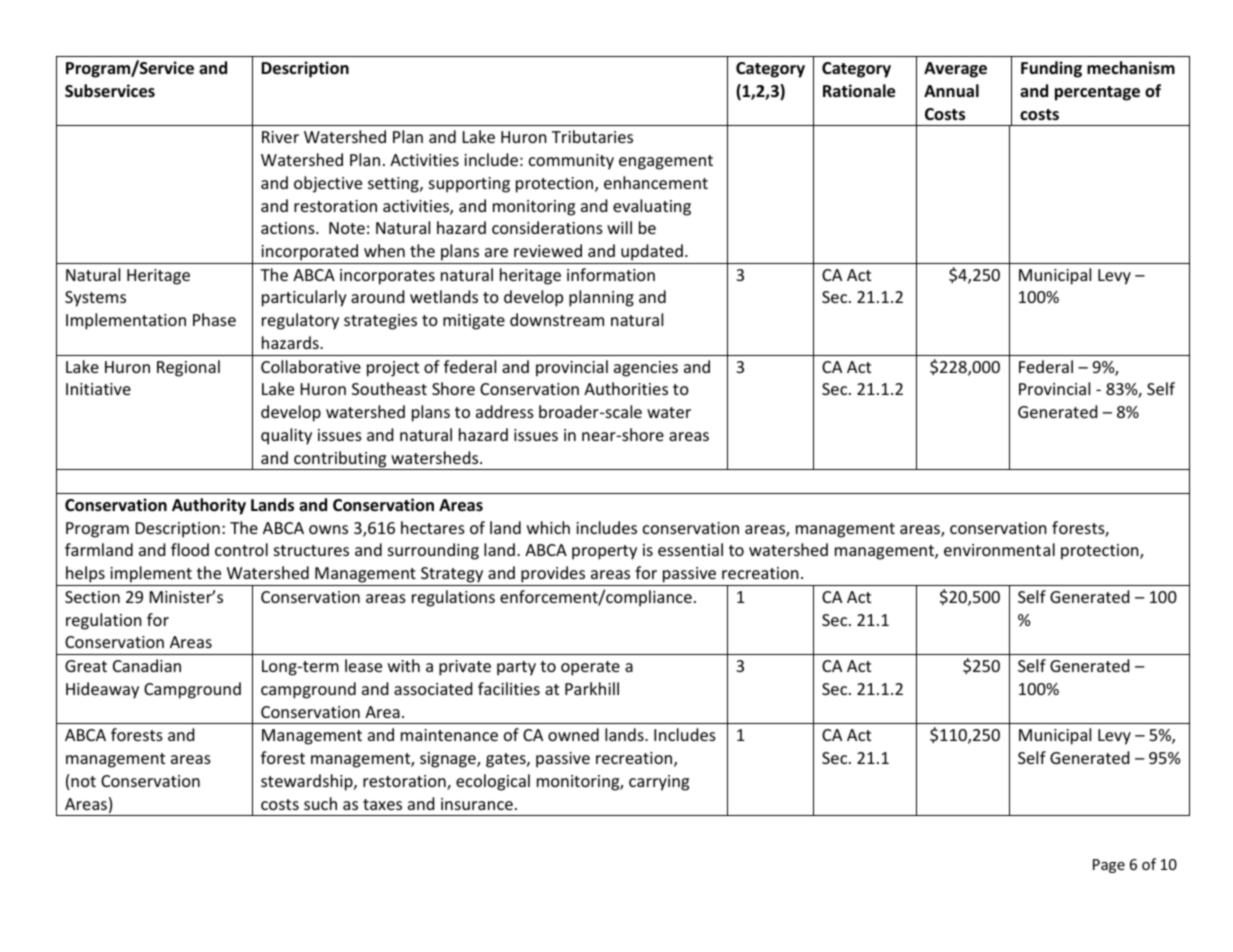  I want to click on Annual, so click(951, 90).
